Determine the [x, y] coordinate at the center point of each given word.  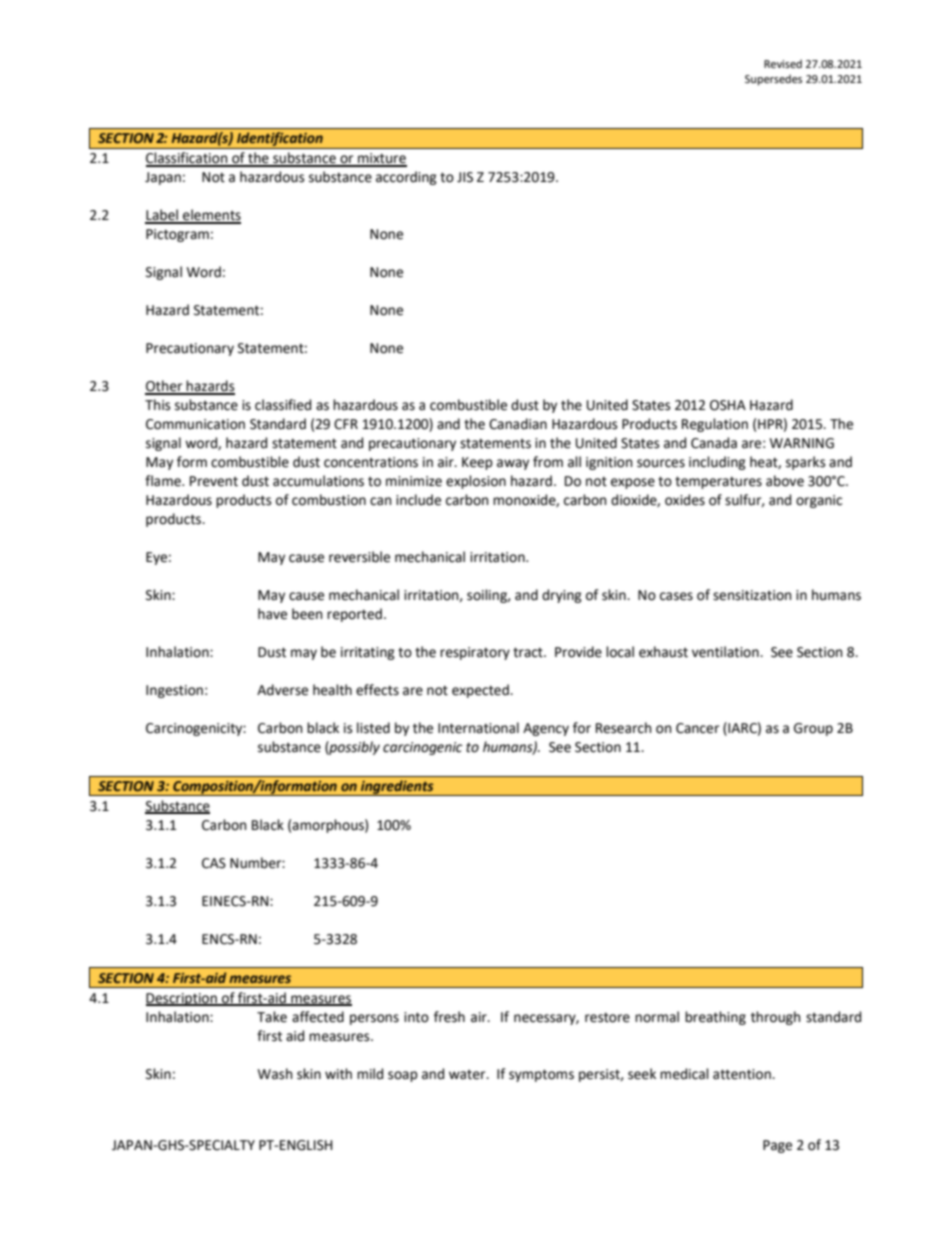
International [478, 728]
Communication [195, 424]
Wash [275, 1074]
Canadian [518, 424]
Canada [714, 443]
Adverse [282, 690]
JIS [465, 177]
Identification [280, 140]
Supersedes [773, 80]
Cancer [697, 728]
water [468, 1075]
